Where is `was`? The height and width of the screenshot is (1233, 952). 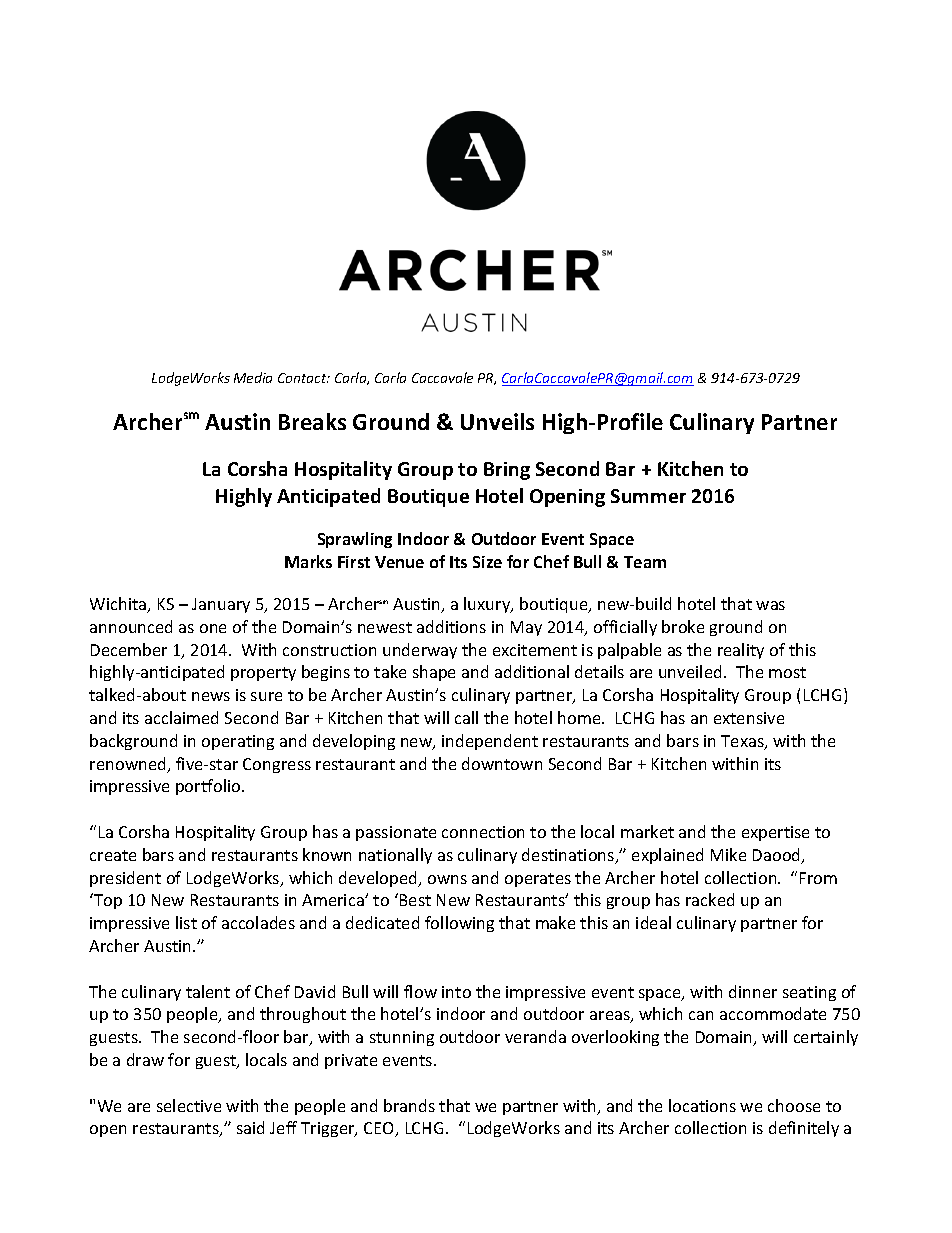
was is located at coordinates (770, 605).
